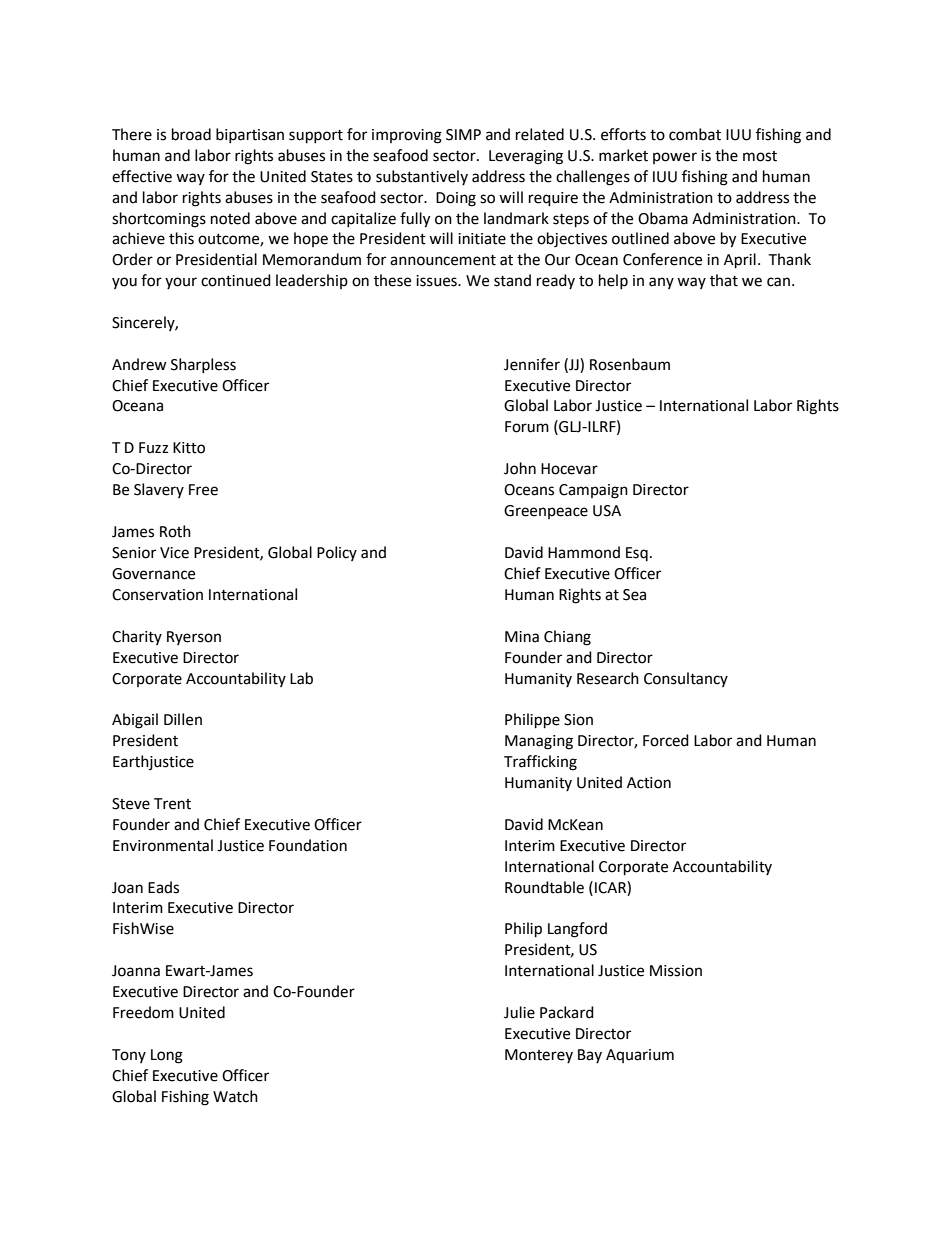 Image resolution: width=952 pixels, height=1233 pixels. Describe the element at coordinates (191, 134) in the screenshot. I see `broad` at that location.
